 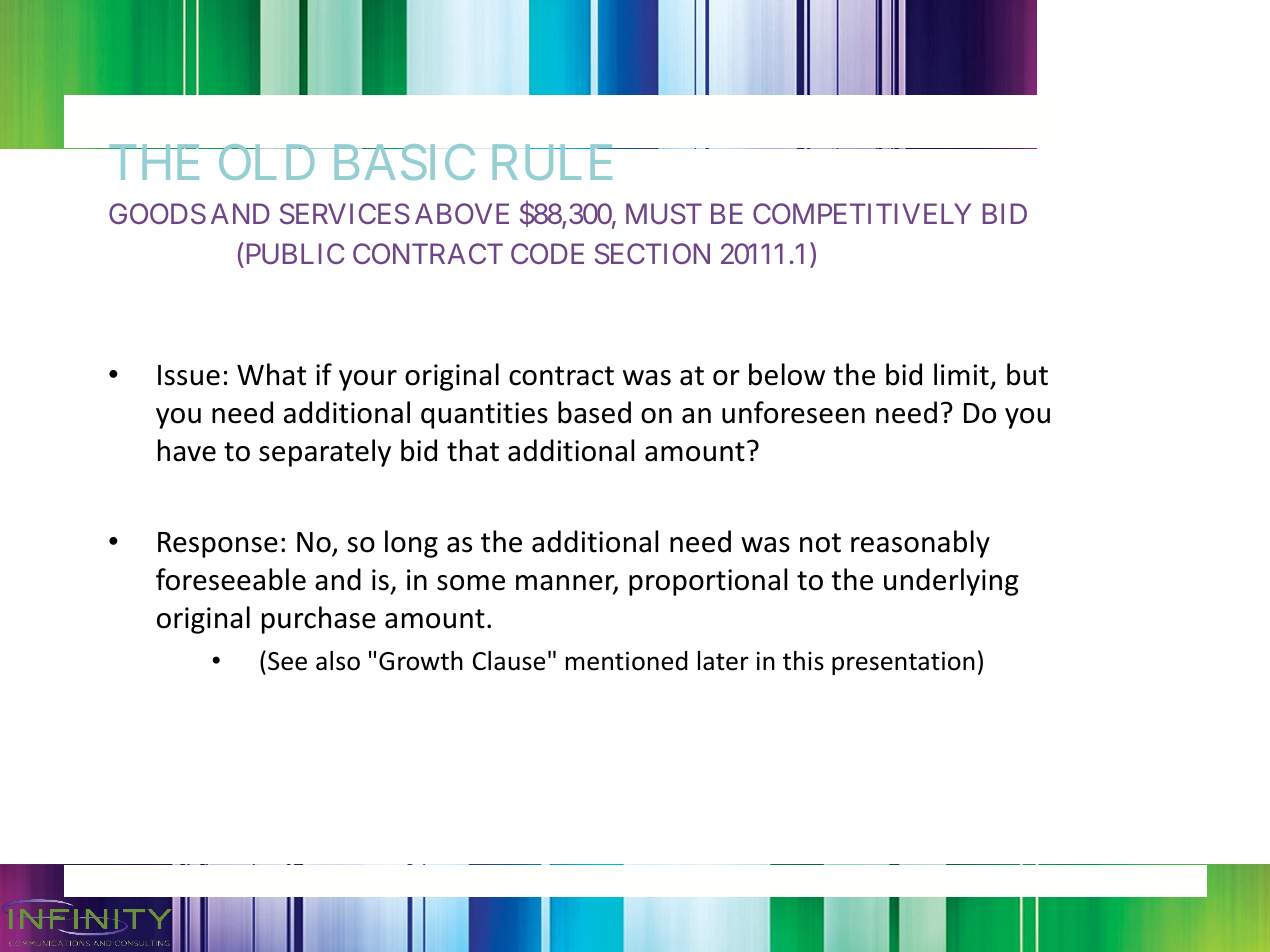 What do you see at coordinates (338, 661) in the screenshot?
I see `also` at bounding box center [338, 661].
